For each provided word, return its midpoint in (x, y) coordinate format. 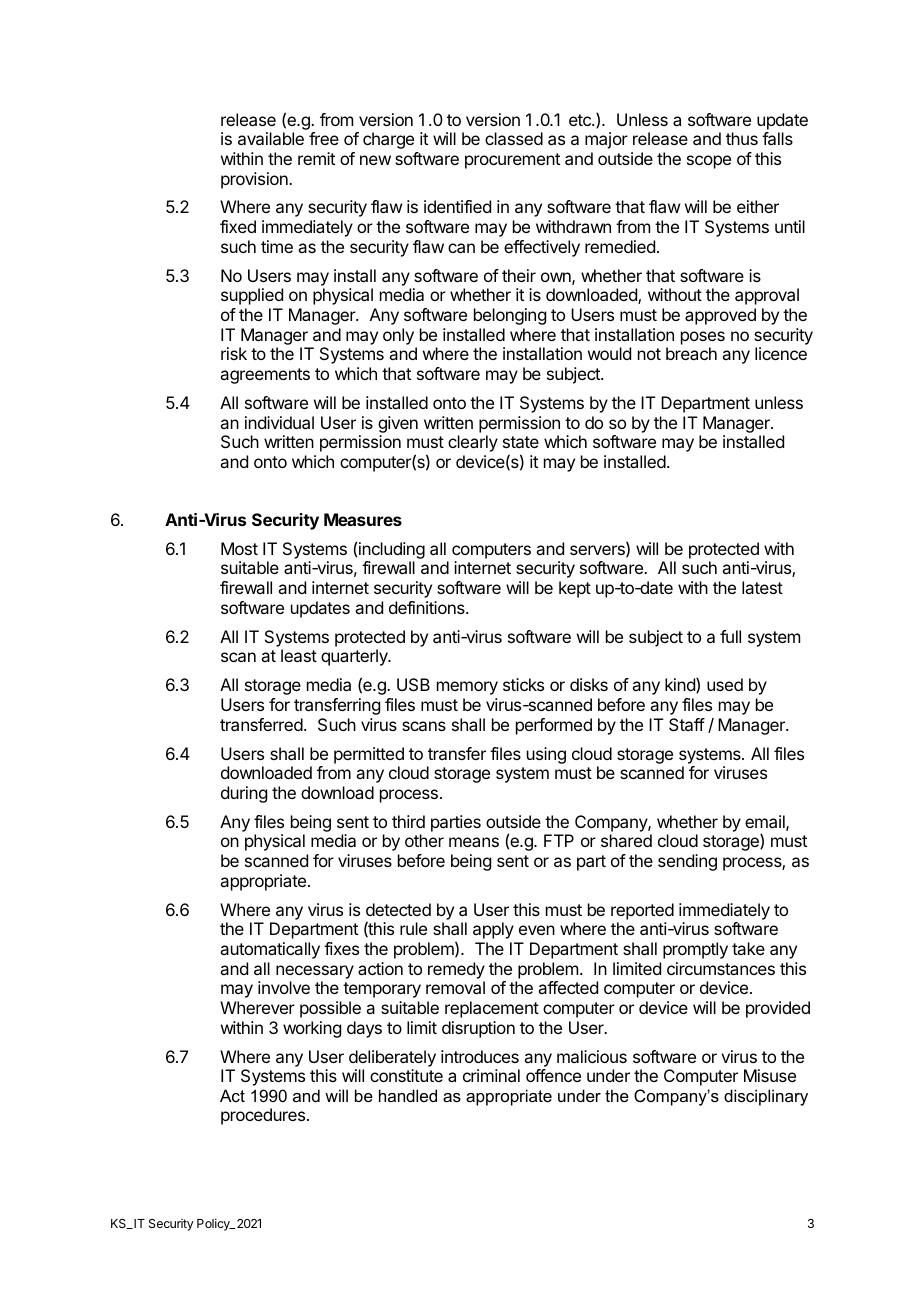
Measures (363, 519)
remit (316, 158)
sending (687, 862)
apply (493, 930)
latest (762, 587)
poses (703, 338)
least (299, 655)
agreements (265, 376)
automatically (270, 950)
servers (598, 551)
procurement (512, 161)
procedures (264, 1116)
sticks (523, 684)
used (725, 684)
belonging (510, 316)
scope (709, 162)
